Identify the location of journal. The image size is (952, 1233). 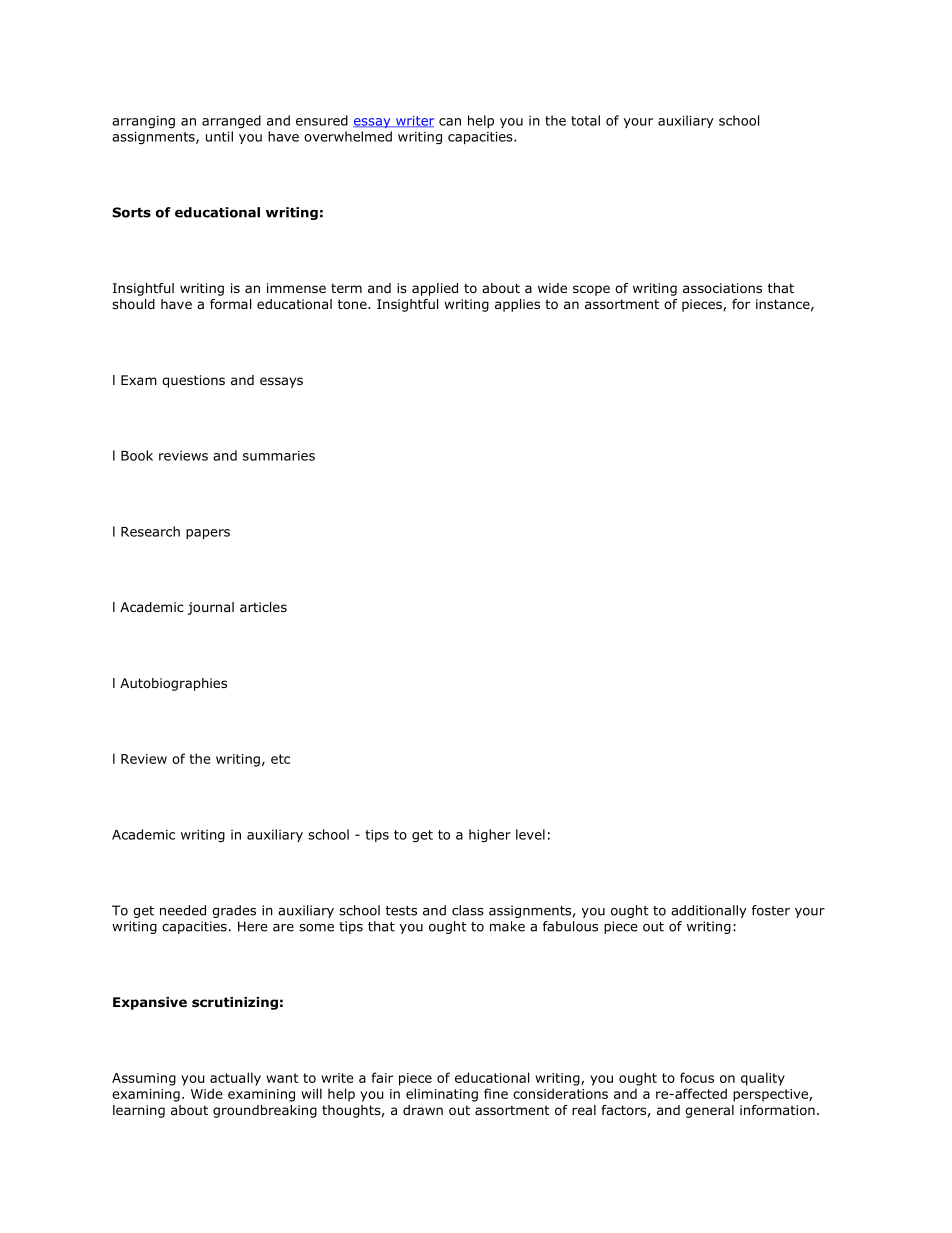
(211, 608).
